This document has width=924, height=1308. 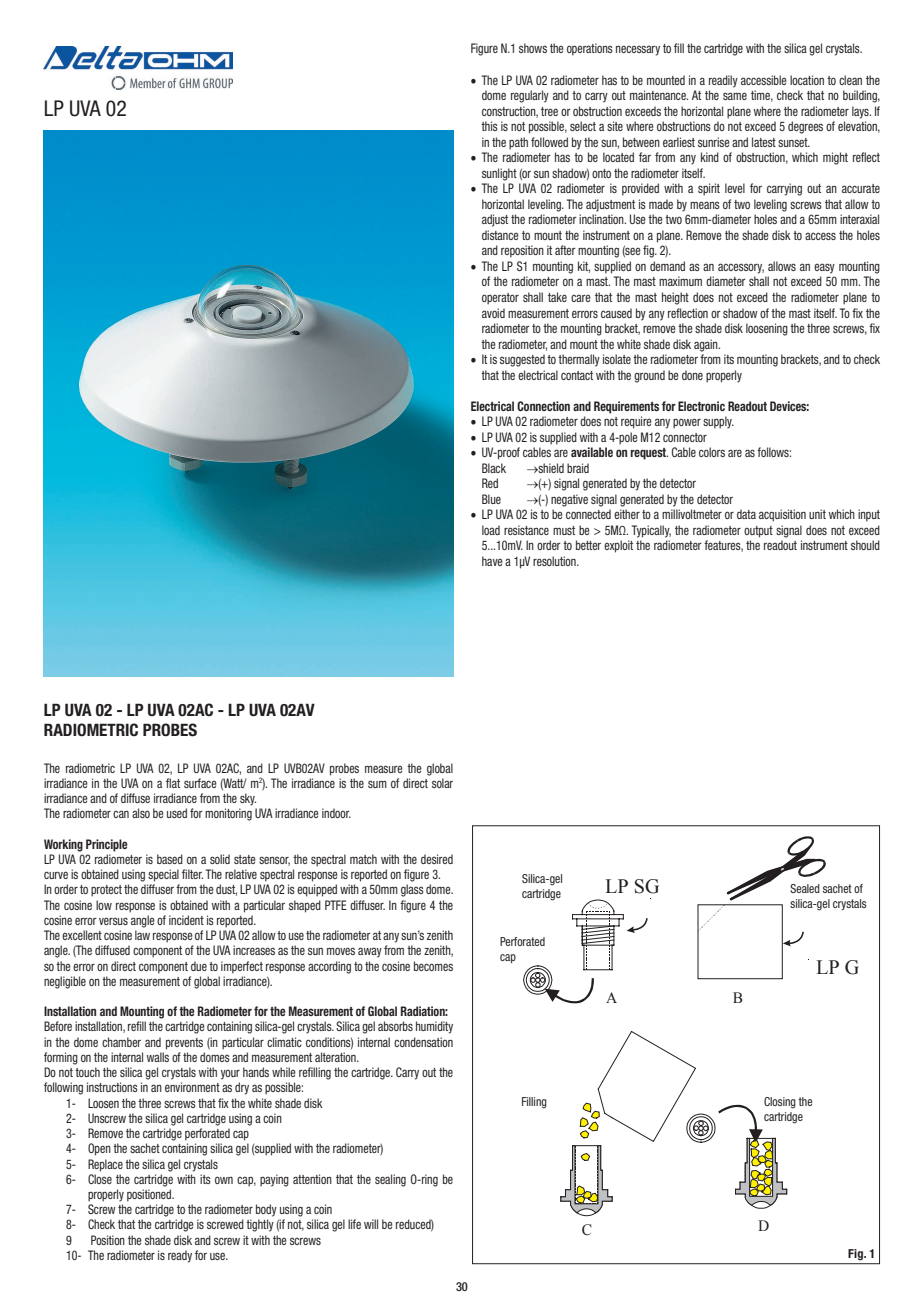 What do you see at coordinates (489, 126) in the document?
I see `this` at bounding box center [489, 126].
